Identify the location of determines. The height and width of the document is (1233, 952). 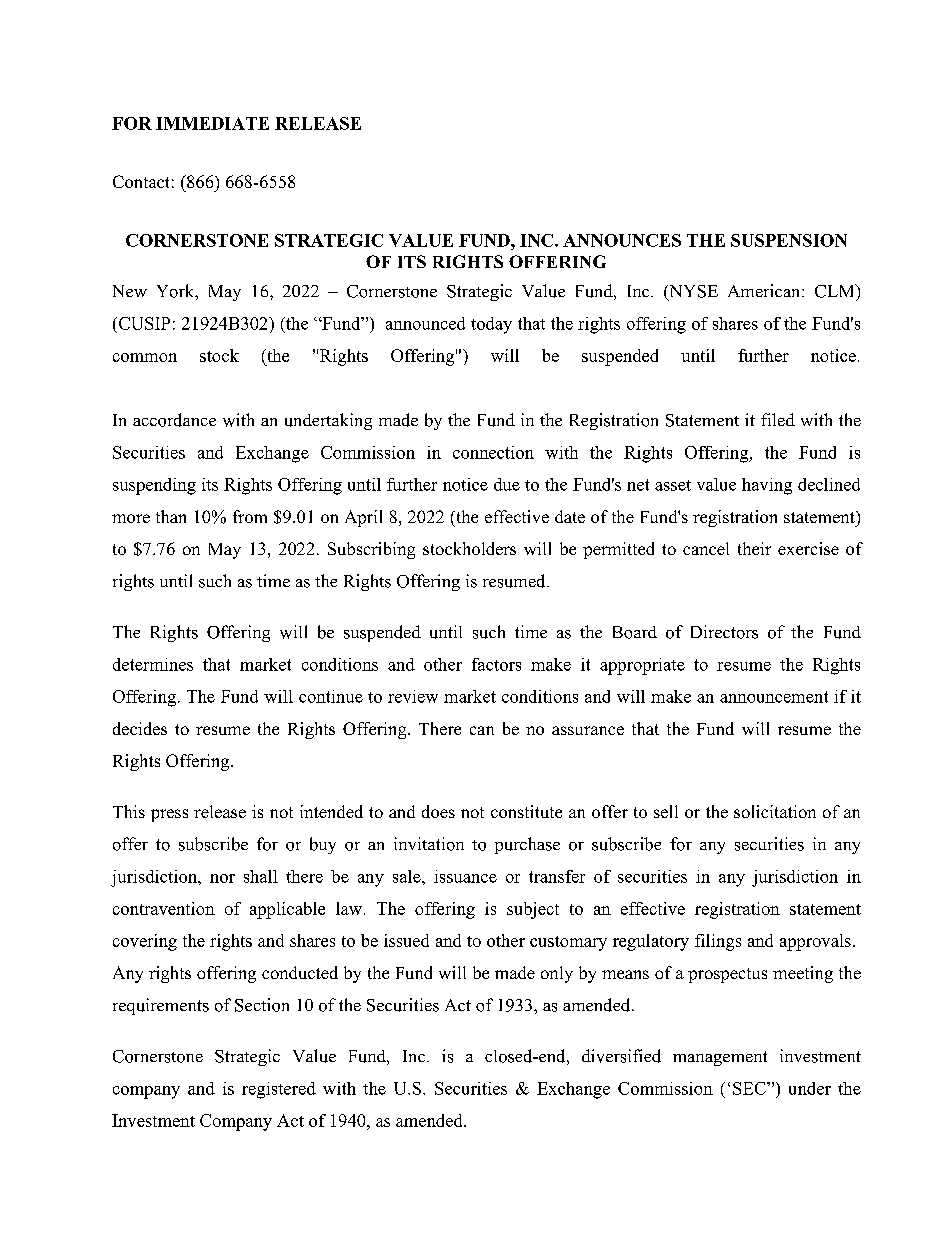
(153, 664).
